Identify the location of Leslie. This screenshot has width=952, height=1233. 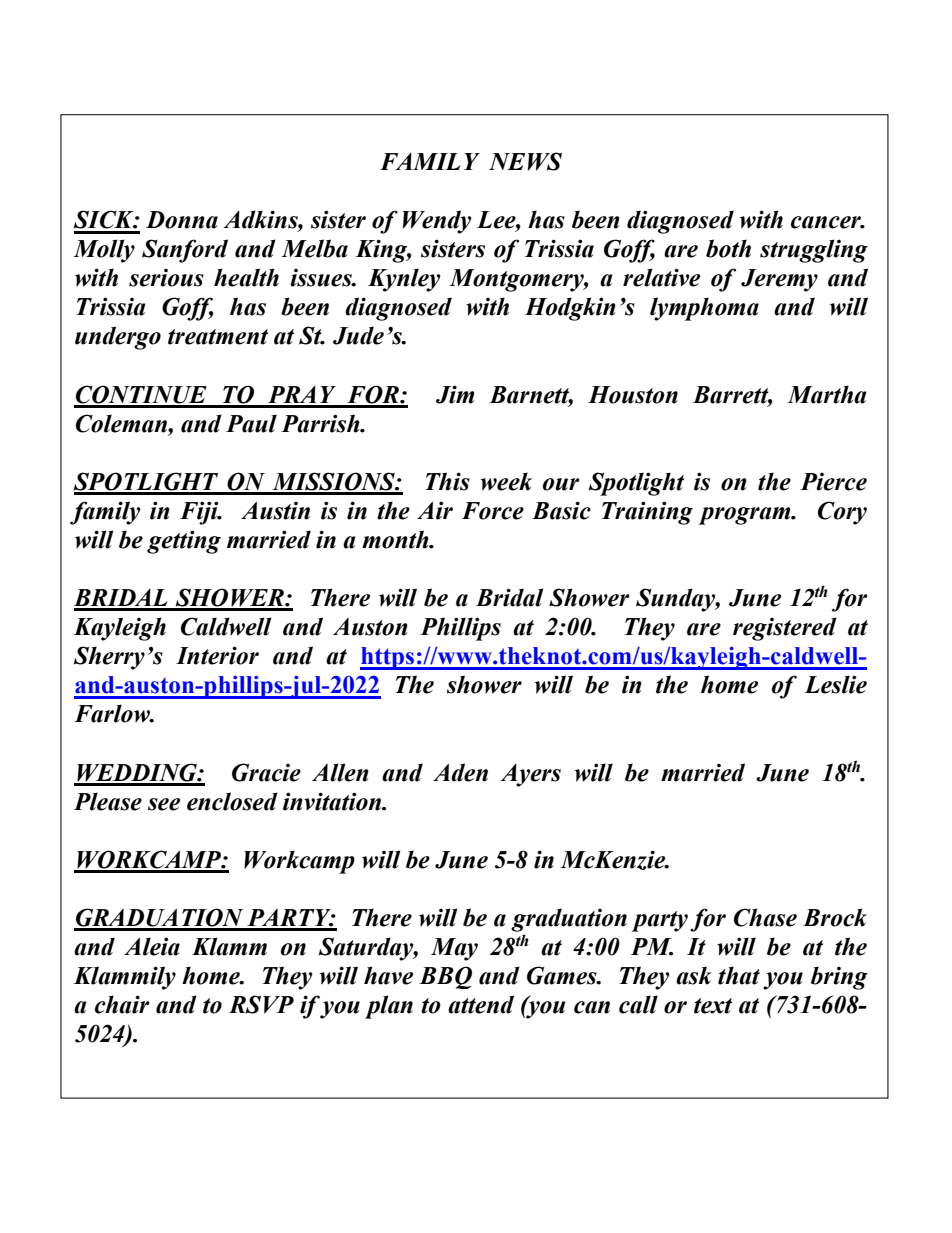
(835, 684).
